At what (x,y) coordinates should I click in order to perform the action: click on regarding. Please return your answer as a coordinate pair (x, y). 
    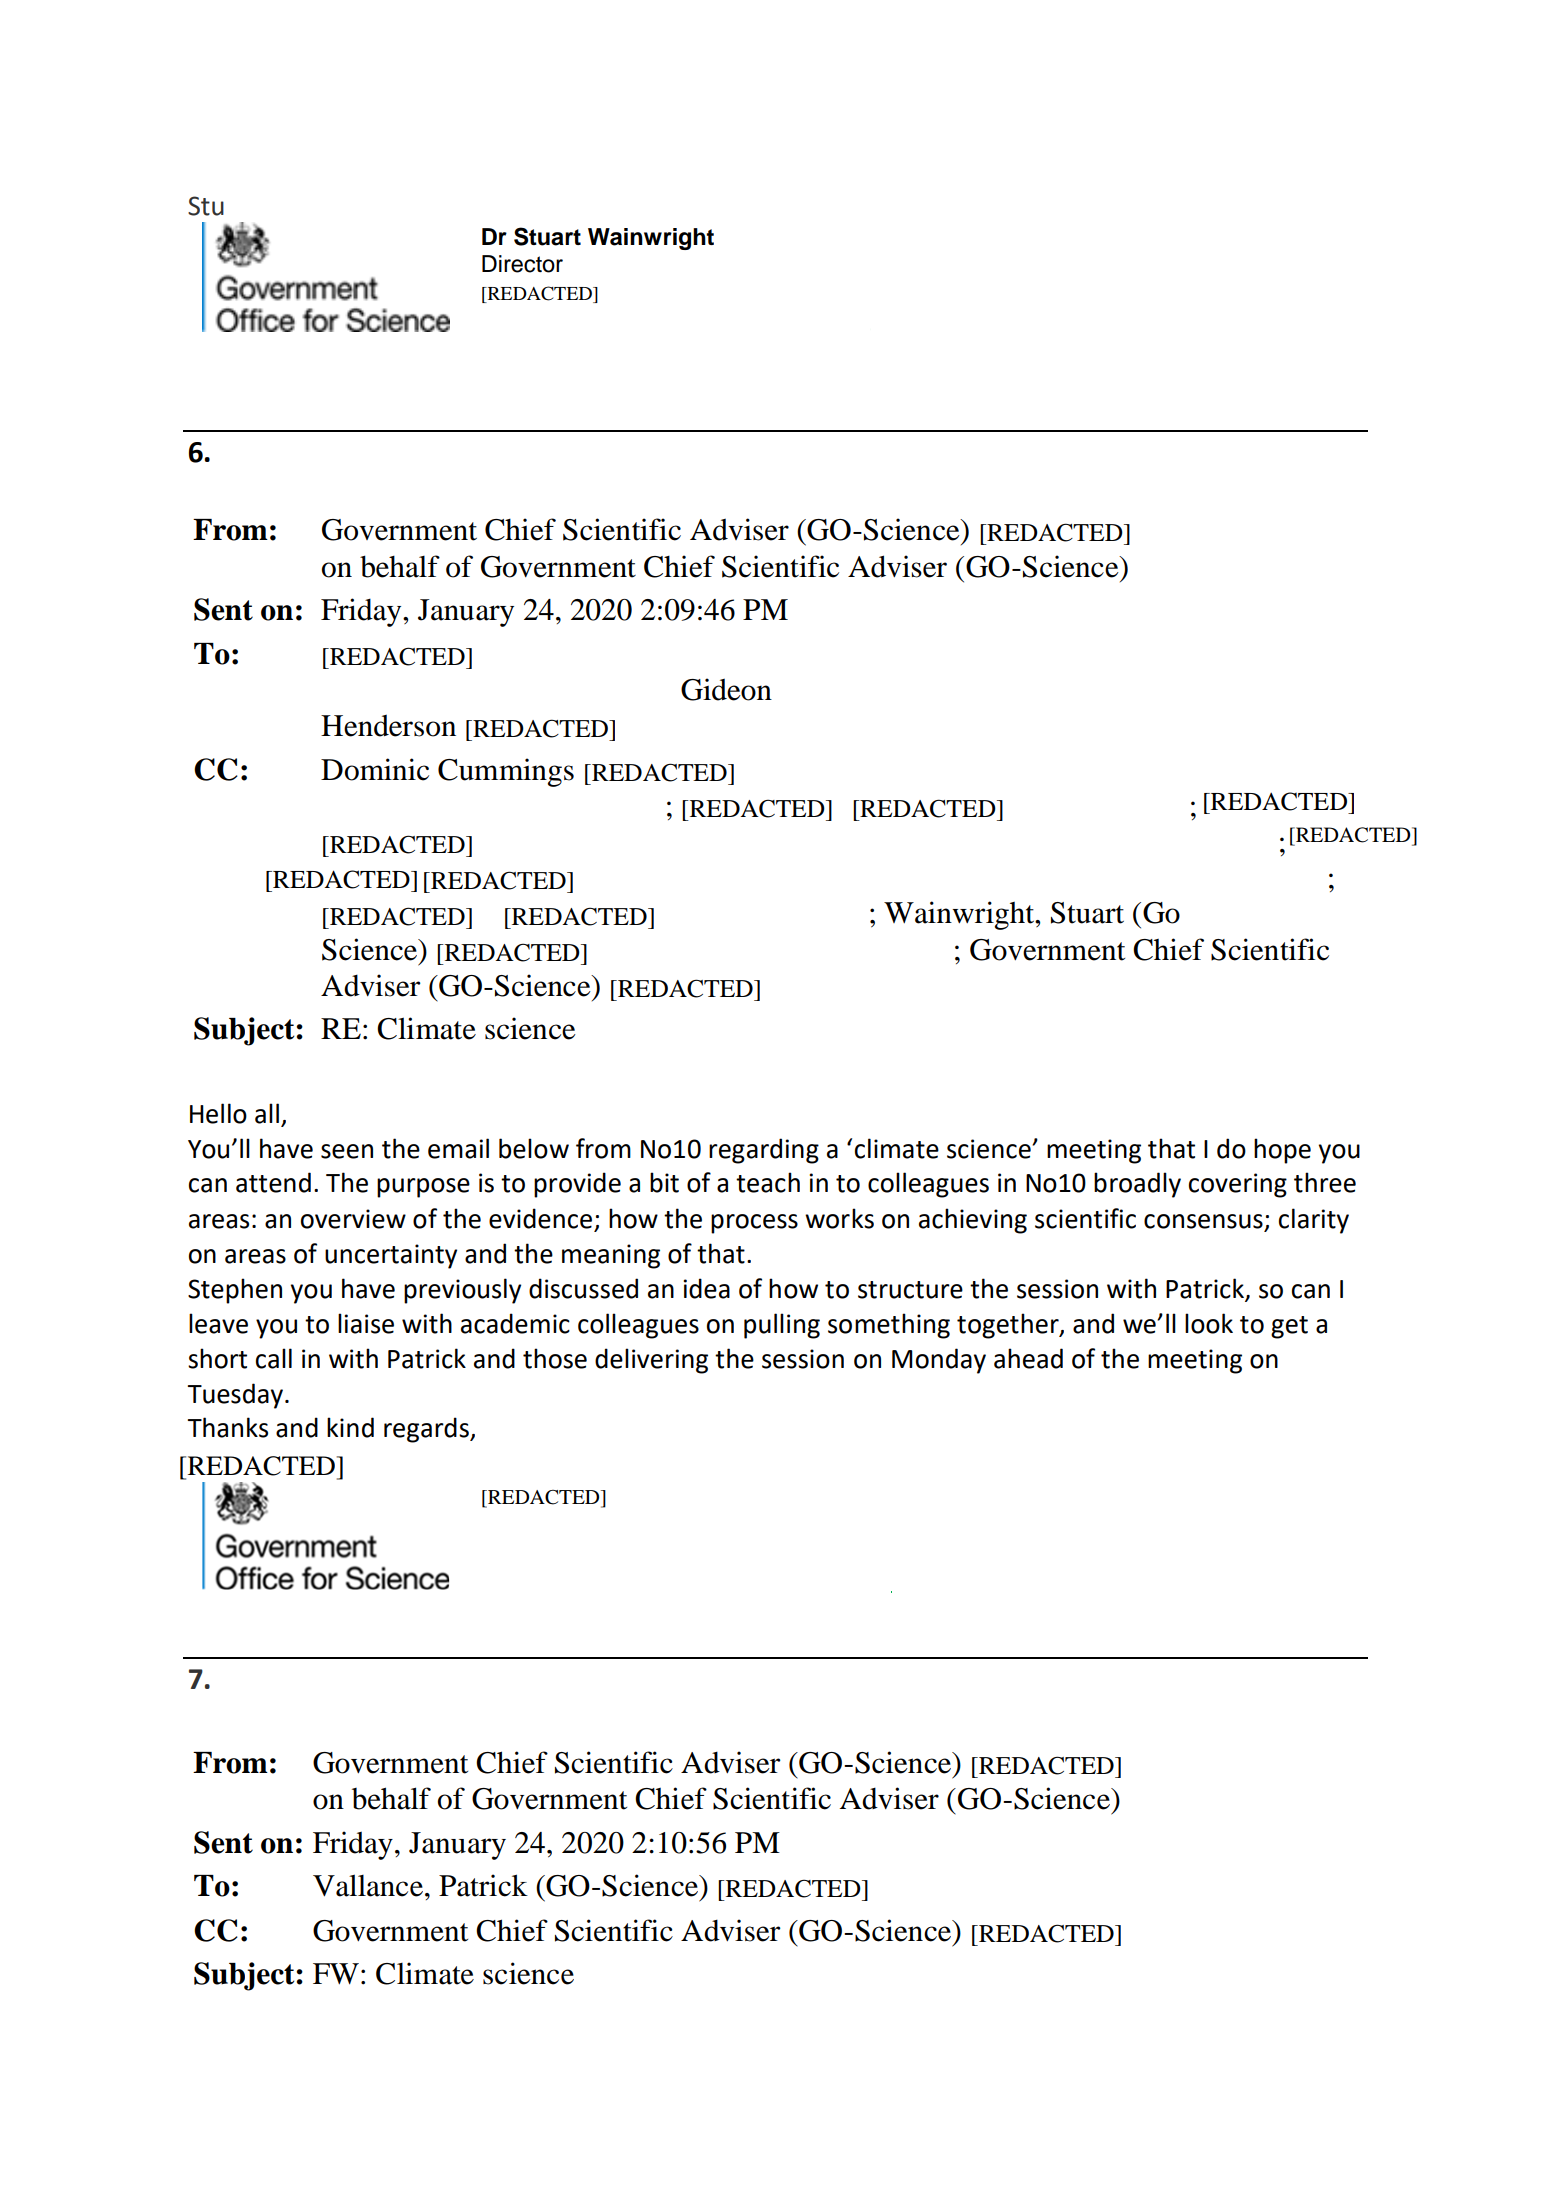
    Looking at the image, I should click on (764, 1151).
